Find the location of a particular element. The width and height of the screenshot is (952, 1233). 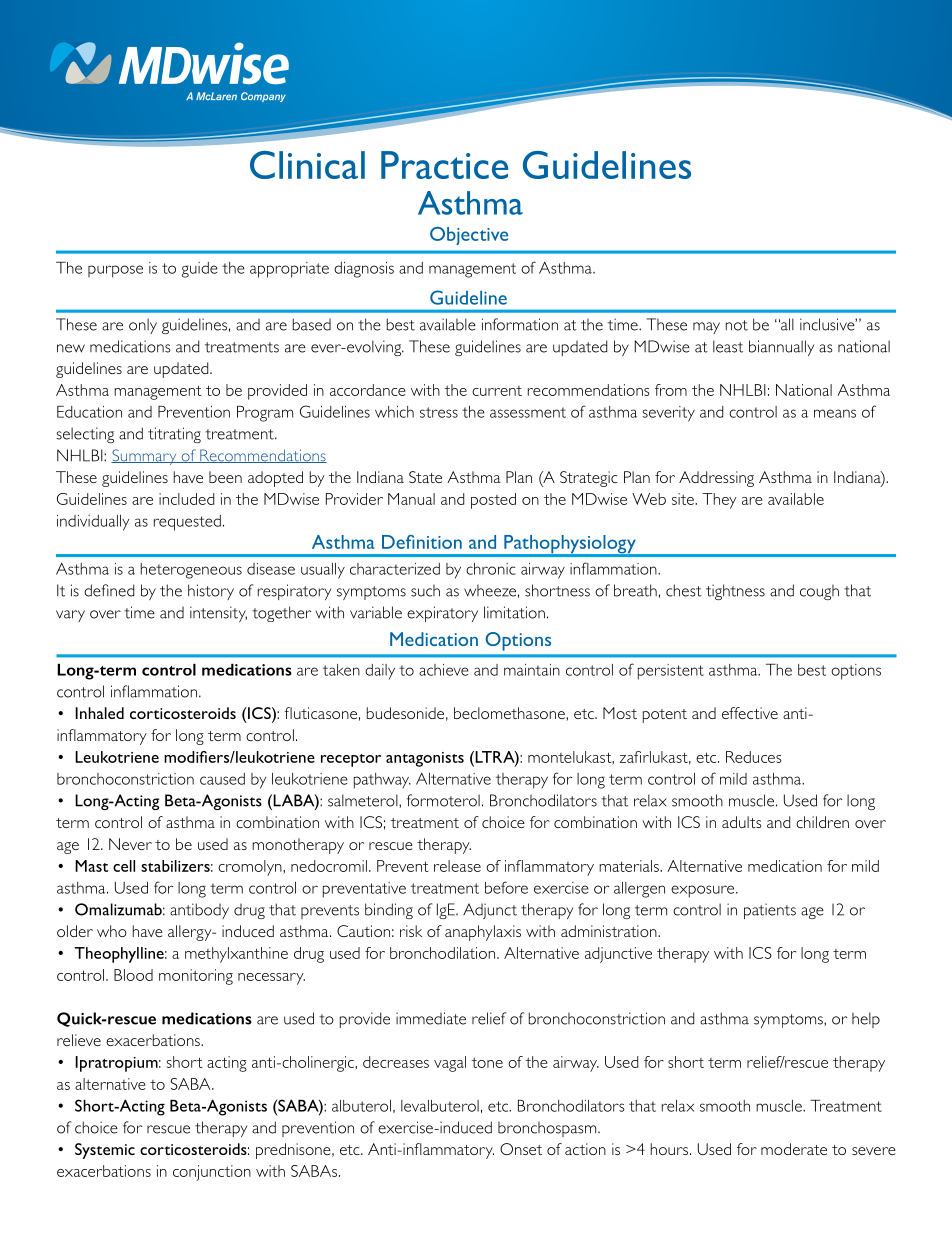

Practice is located at coordinates (444, 165).
